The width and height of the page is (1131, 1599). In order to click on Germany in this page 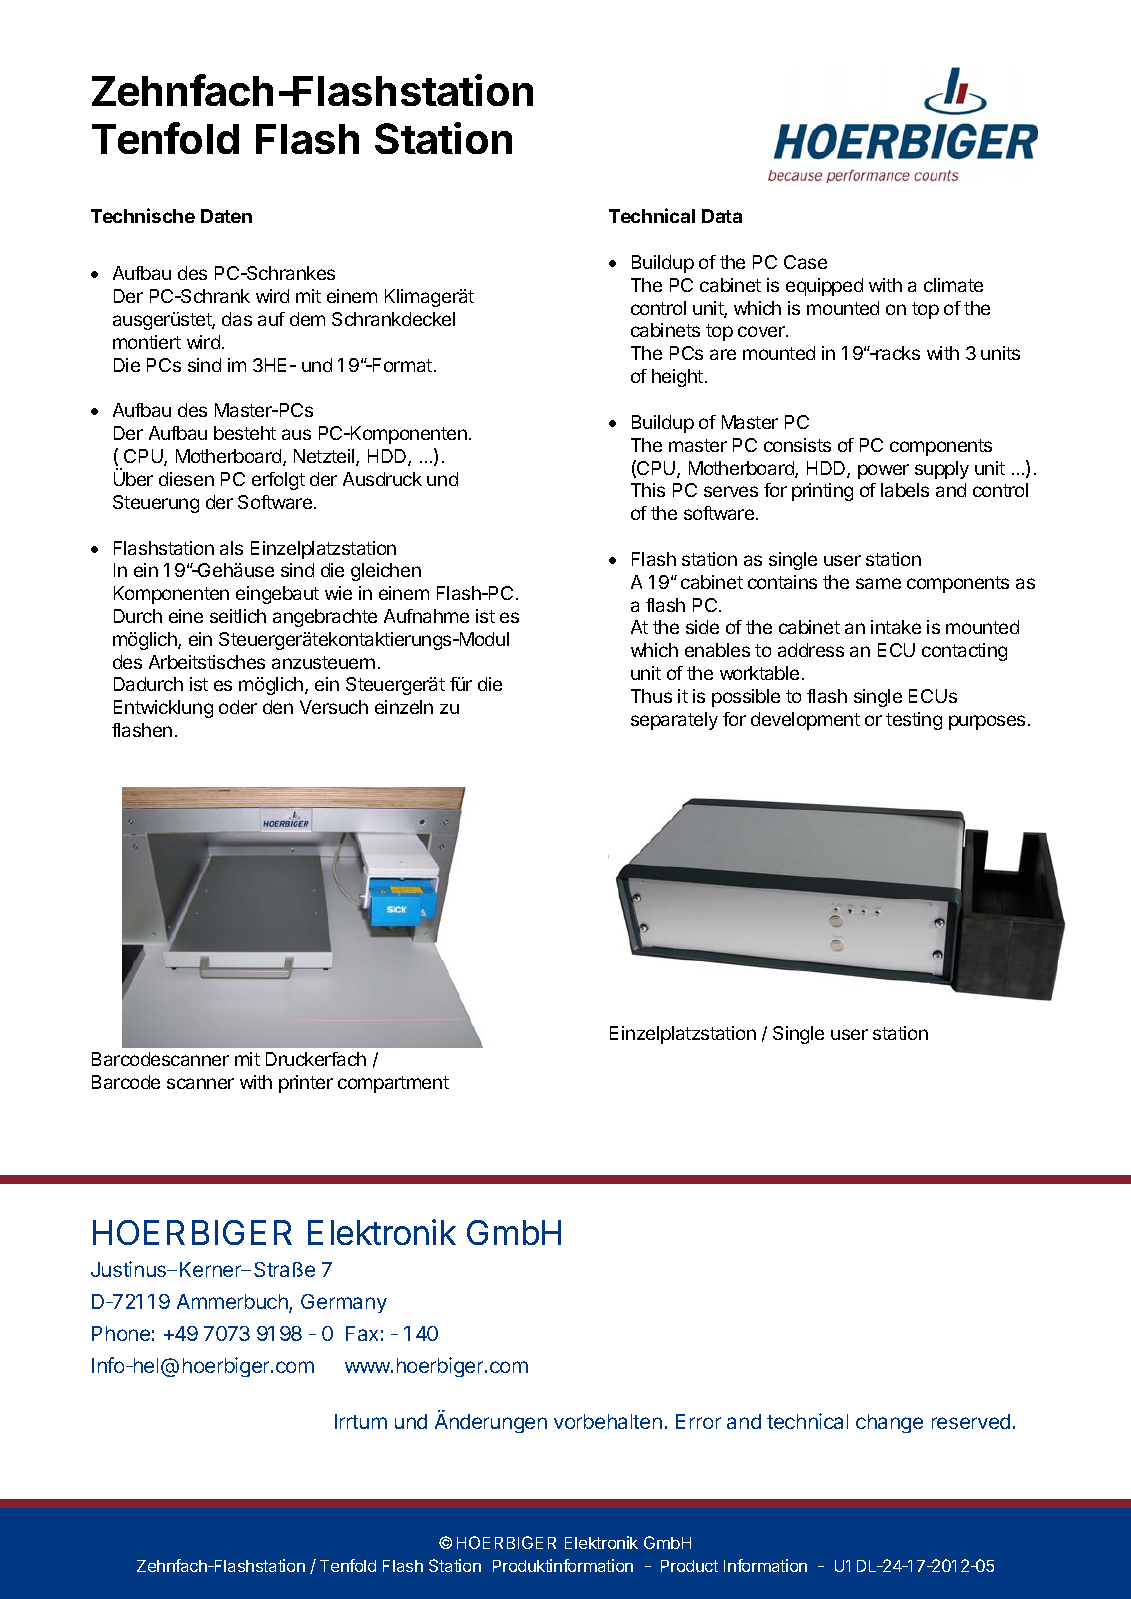, I will do `click(344, 1303)`.
